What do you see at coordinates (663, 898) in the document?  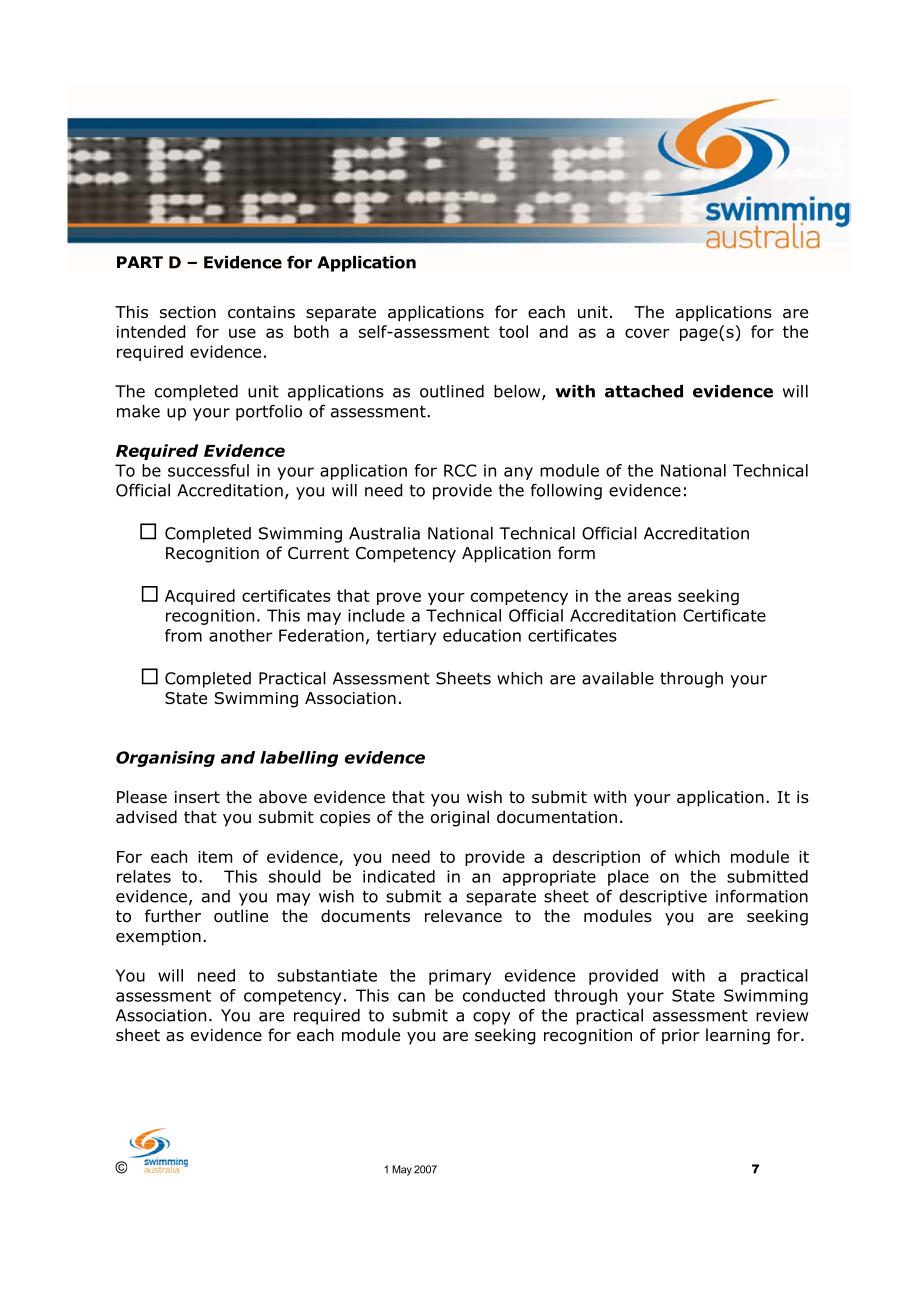 I see `descriptive` at bounding box center [663, 898].
